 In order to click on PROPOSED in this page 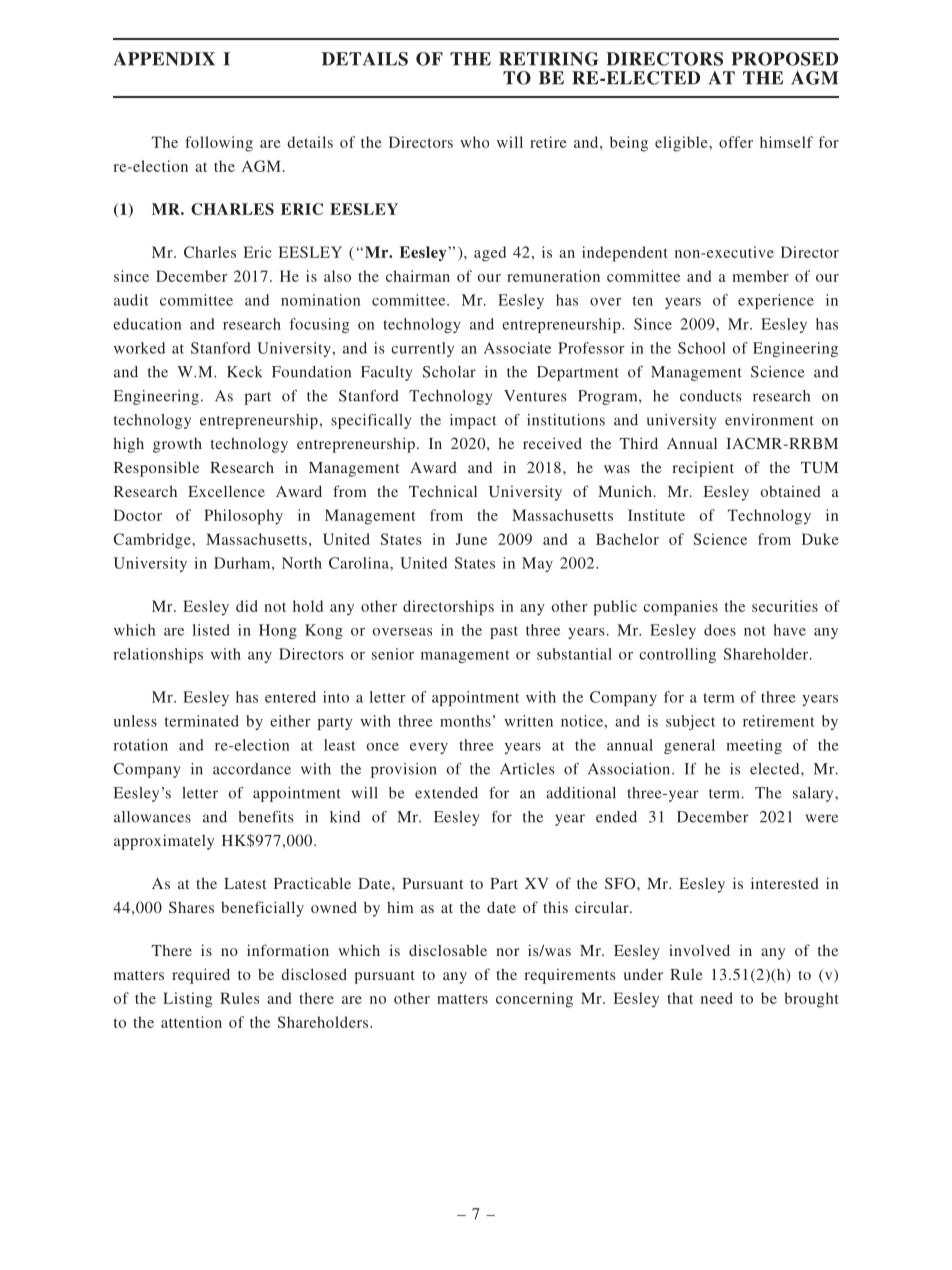, I will do `click(784, 59)`.
